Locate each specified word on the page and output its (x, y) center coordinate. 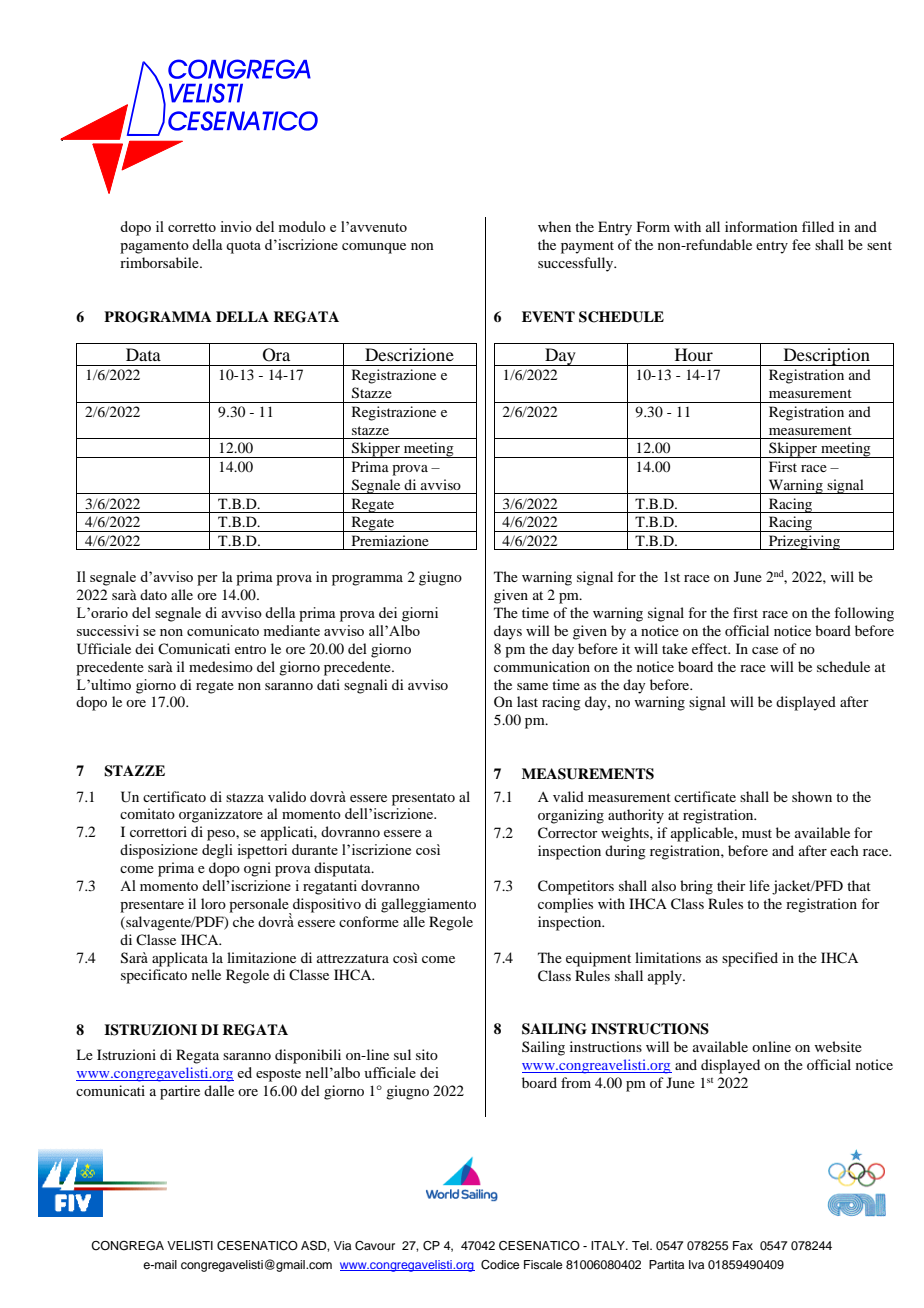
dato (153, 594)
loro (213, 903)
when (554, 226)
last (527, 701)
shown (812, 796)
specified (750, 959)
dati (328, 684)
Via (342, 1245)
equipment (598, 959)
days (508, 632)
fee (801, 244)
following (864, 614)
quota (243, 247)
